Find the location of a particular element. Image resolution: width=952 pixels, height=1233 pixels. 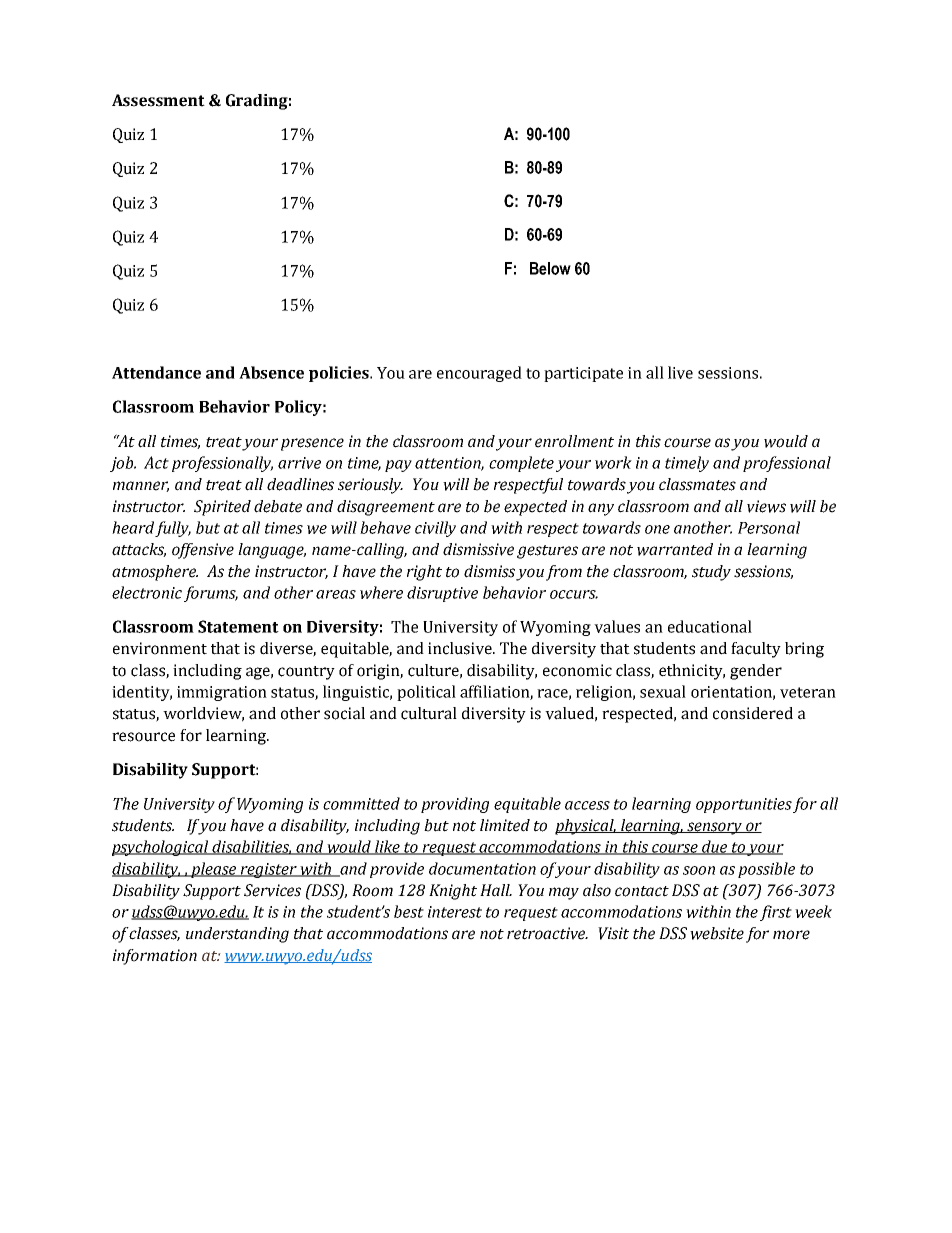

environment is located at coordinates (160, 648).
